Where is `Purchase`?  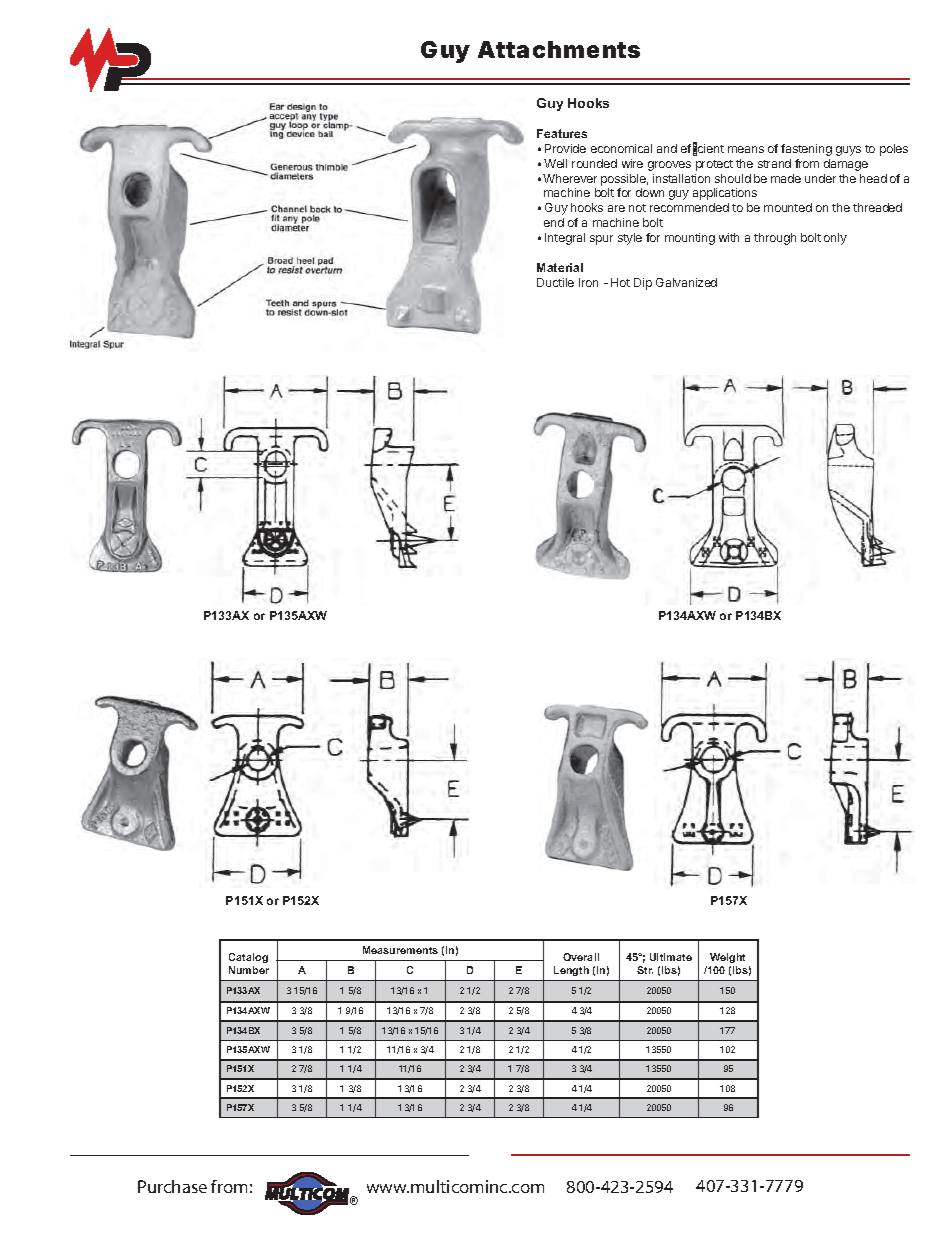 Purchase is located at coordinates (172, 1186).
